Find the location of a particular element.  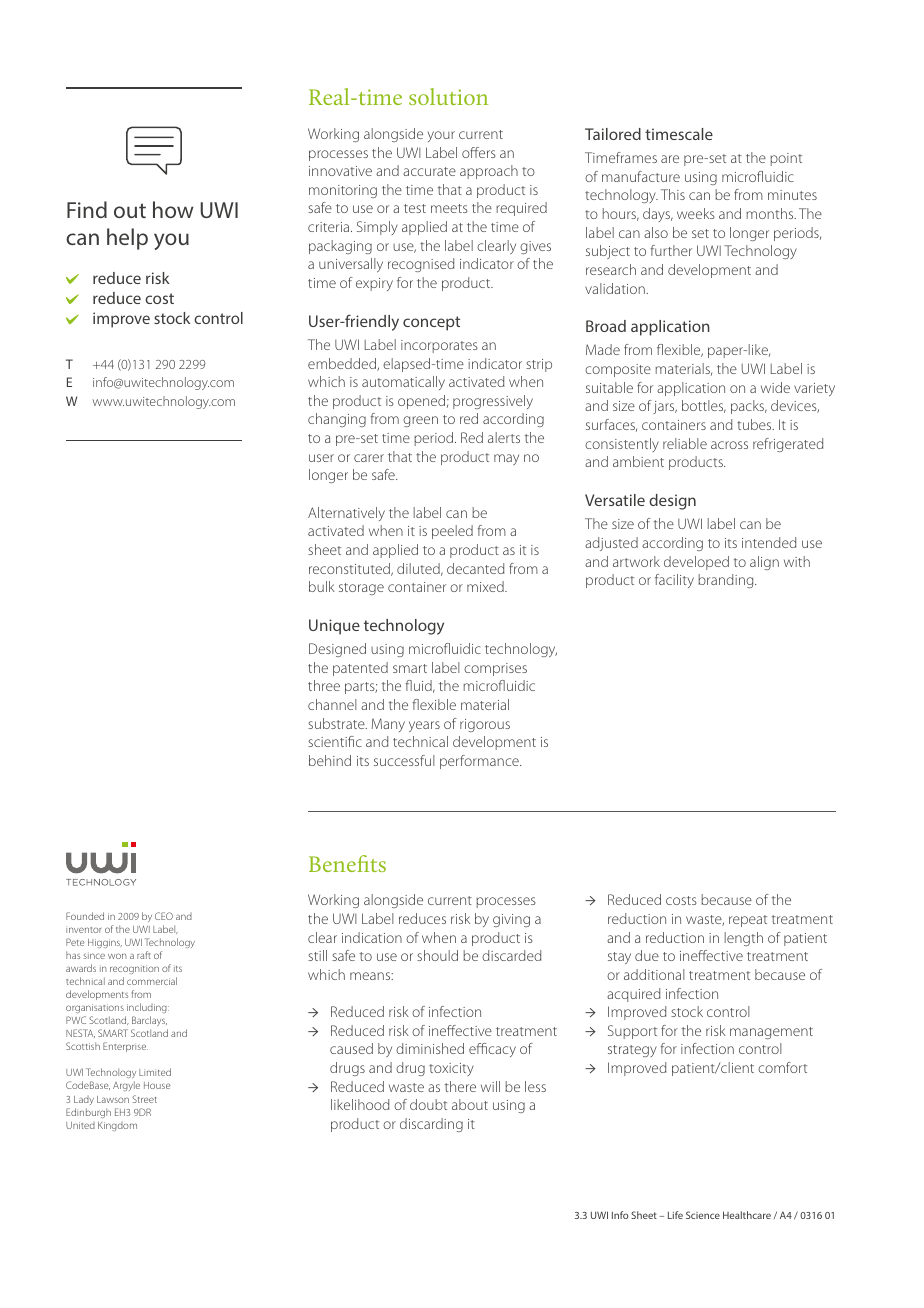

United is located at coordinates (80, 1125).
